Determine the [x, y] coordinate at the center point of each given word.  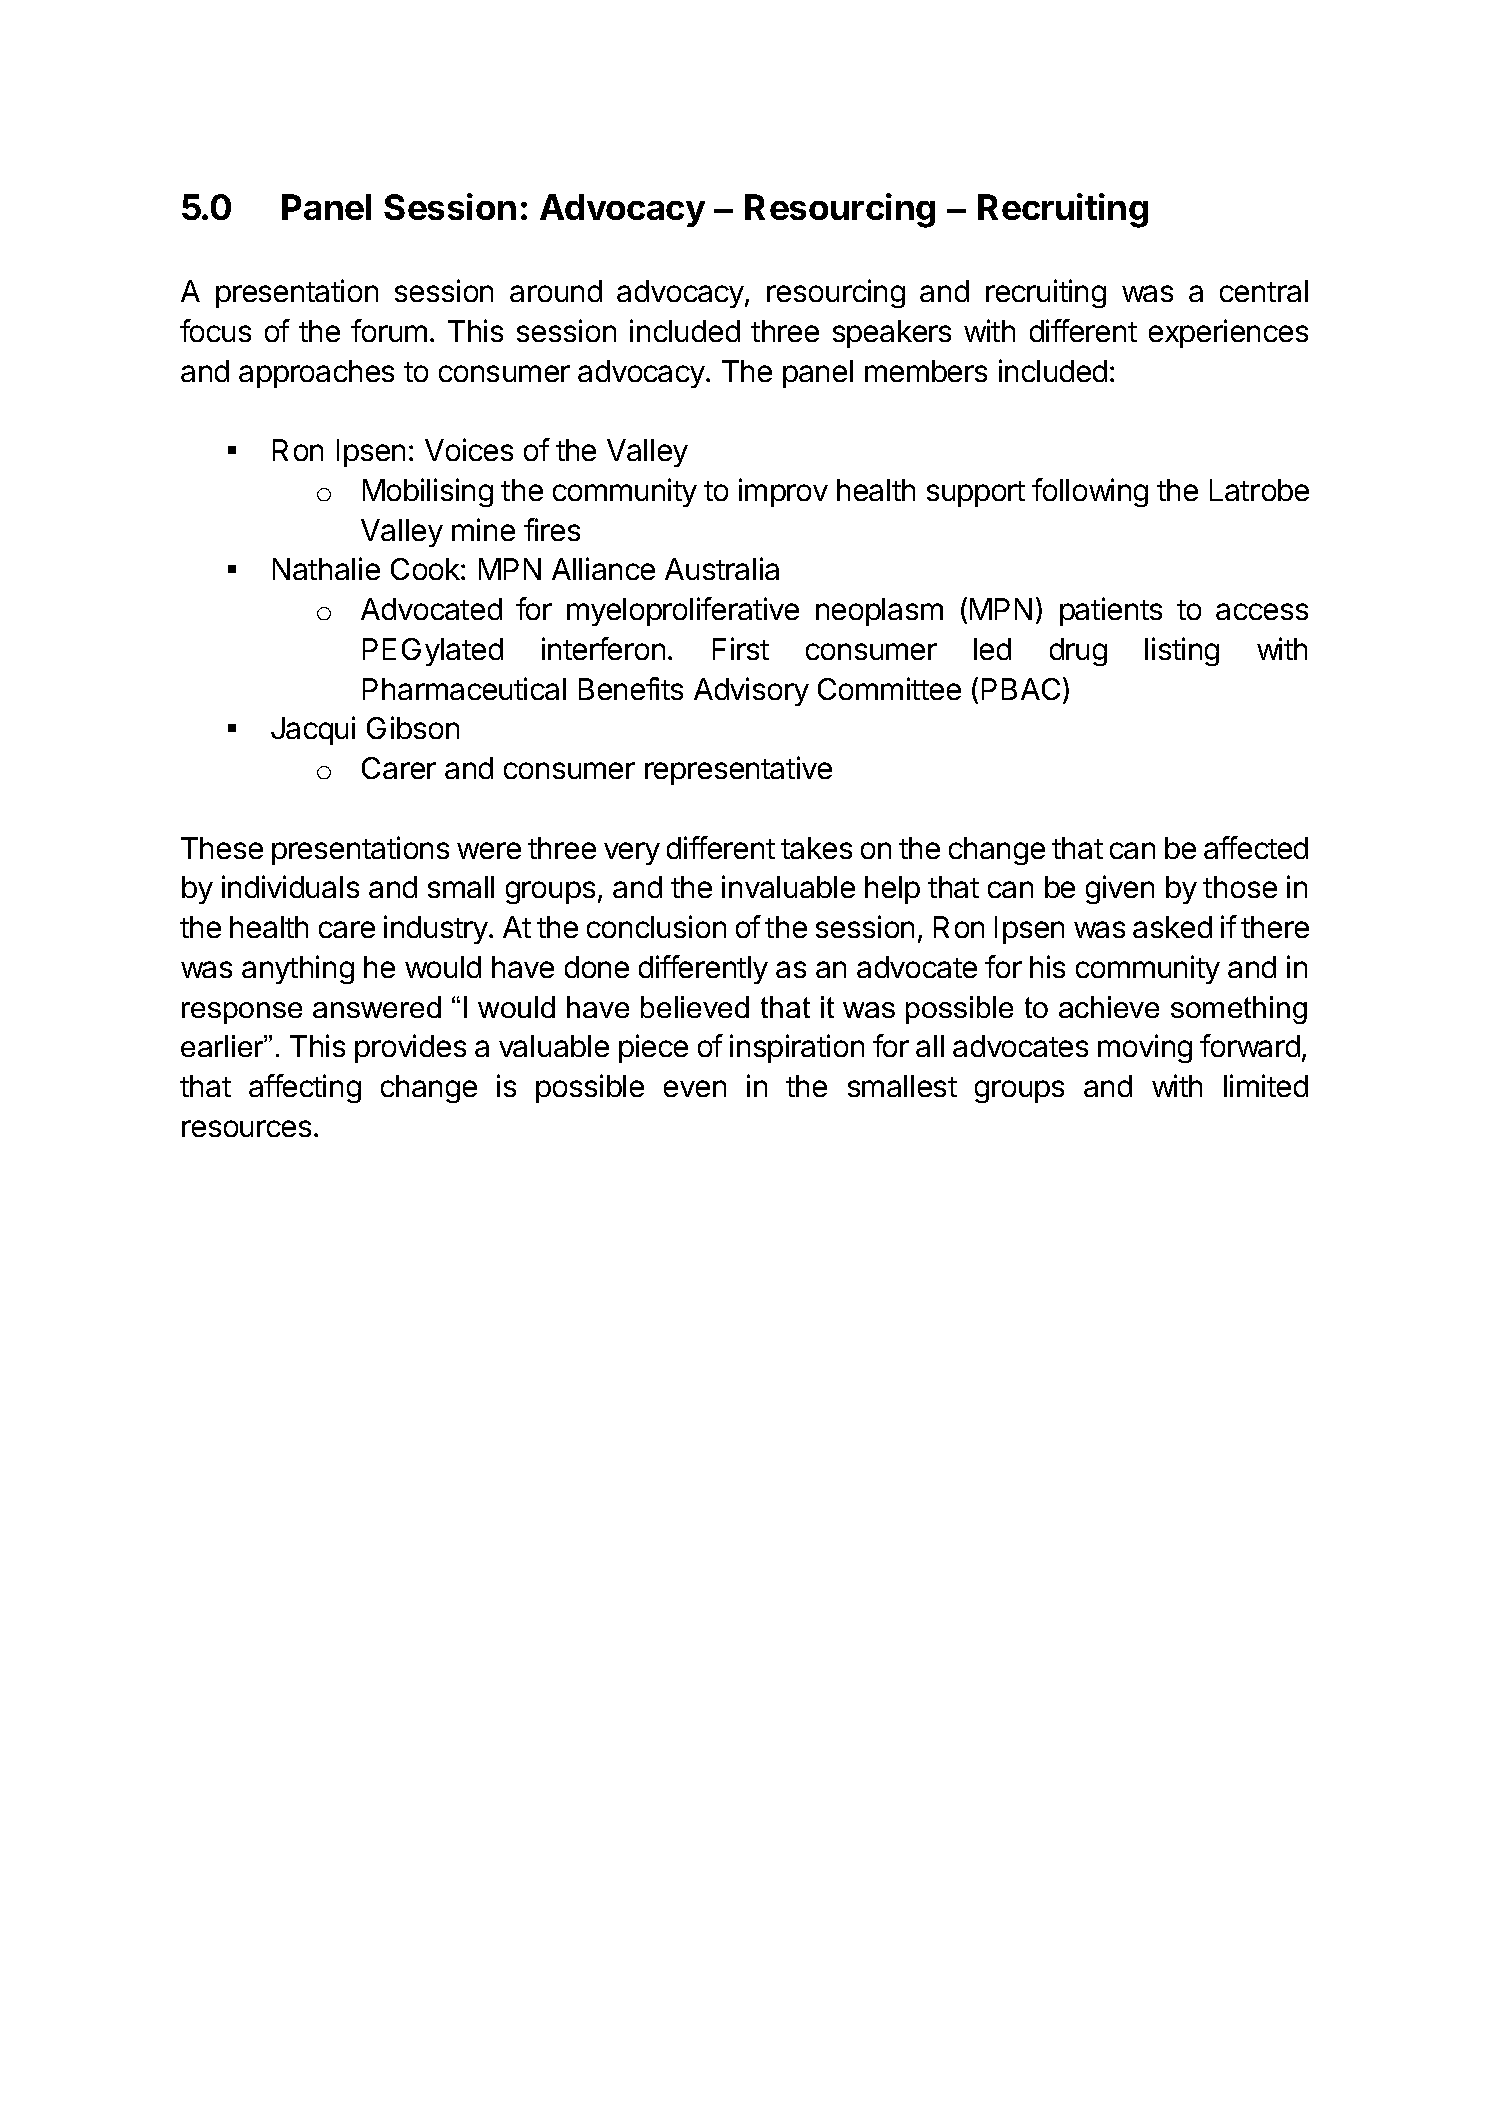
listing [1182, 651]
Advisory [751, 691]
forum [389, 330]
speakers [892, 334]
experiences [1228, 333]
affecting [305, 1088]
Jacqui [313, 730]
